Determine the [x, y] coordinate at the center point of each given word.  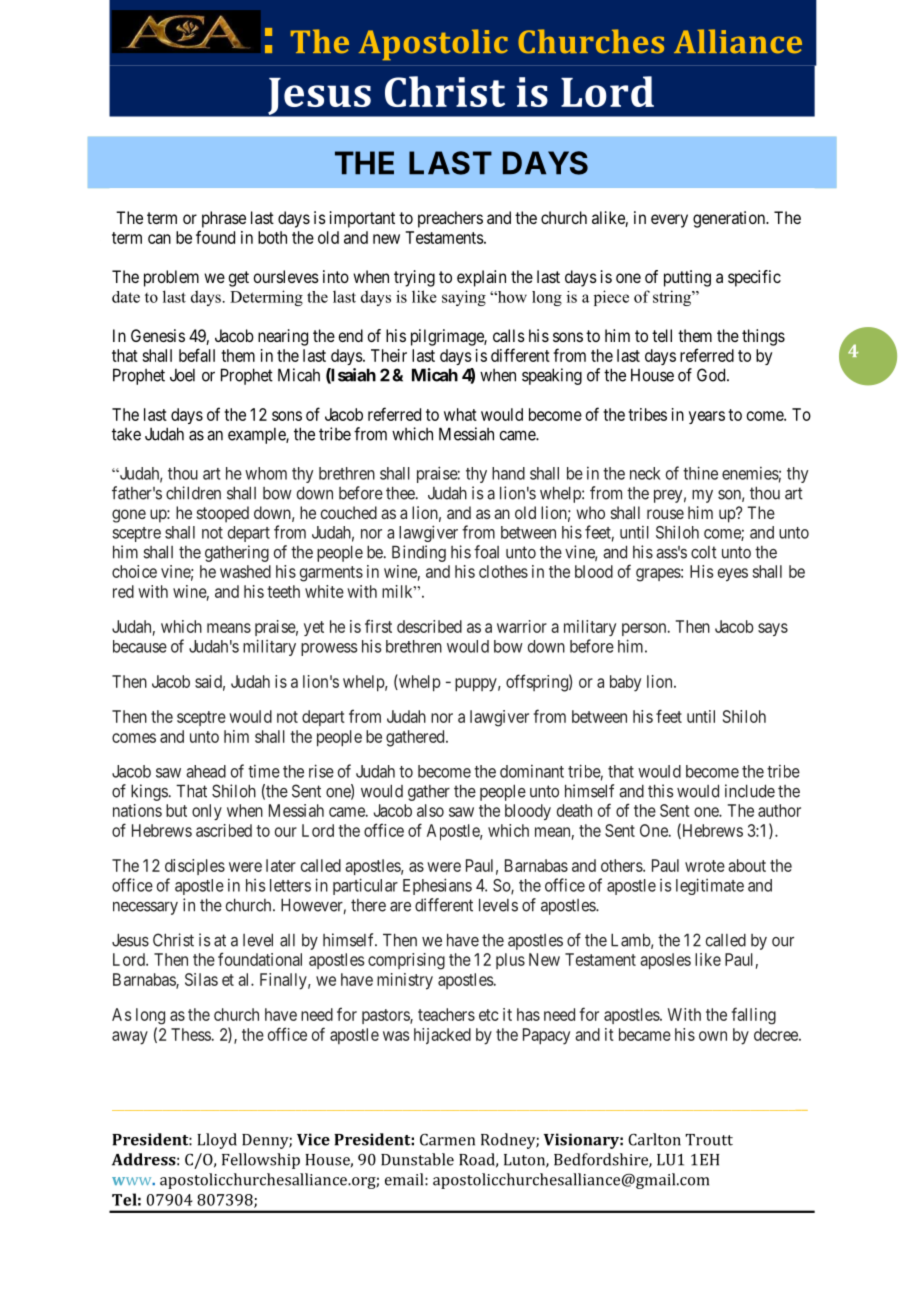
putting [687, 278]
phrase [224, 219]
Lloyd [217, 1141]
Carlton [654, 1139]
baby [625, 683]
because [140, 646]
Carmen [447, 1140]
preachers [450, 219]
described [429, 626]
